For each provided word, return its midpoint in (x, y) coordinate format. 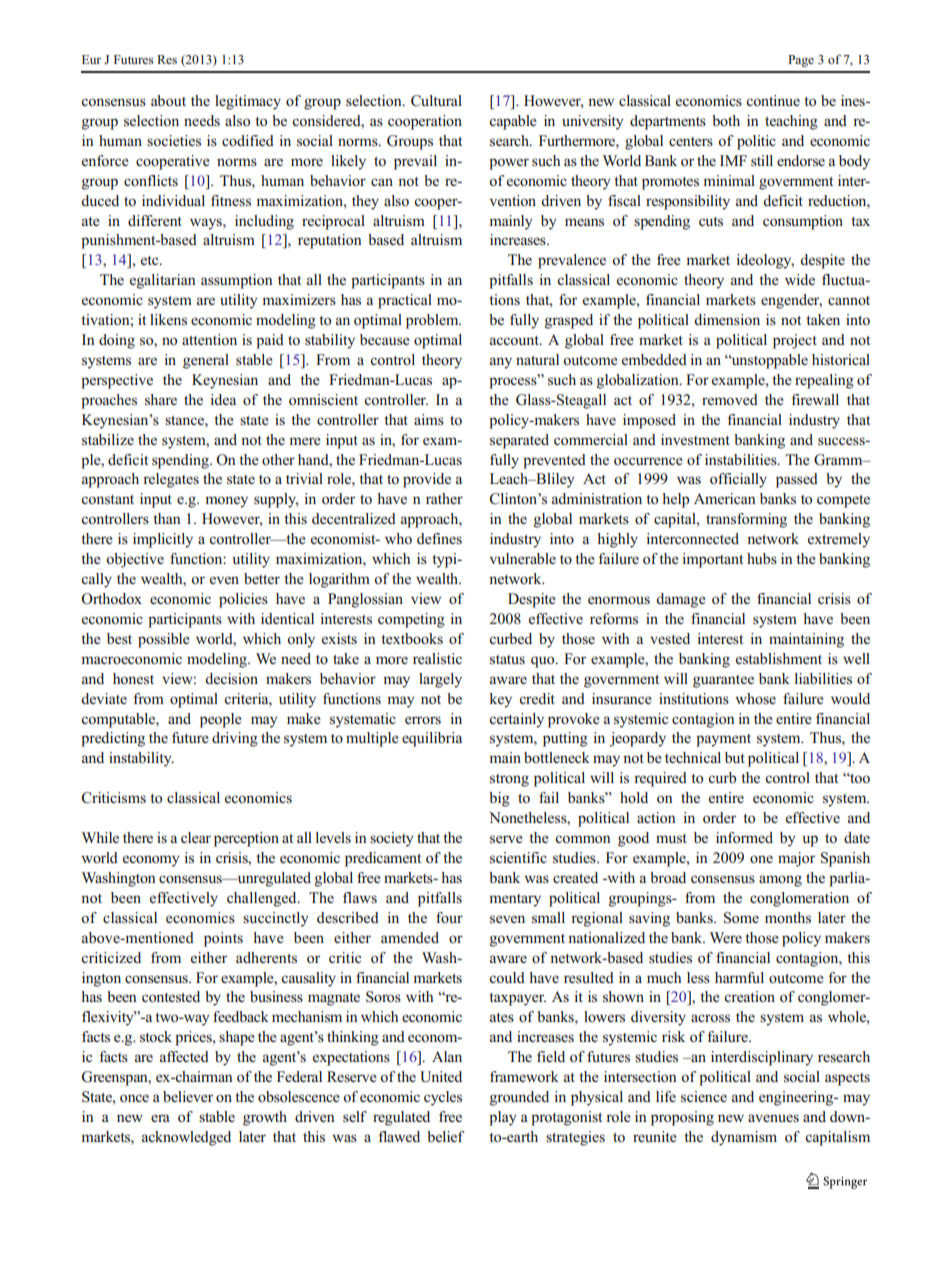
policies (243, 600)
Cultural (436, 101)
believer (188, 1096)
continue (773, 100)
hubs (762, 558)
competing (411, 620)
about (168, 100)
